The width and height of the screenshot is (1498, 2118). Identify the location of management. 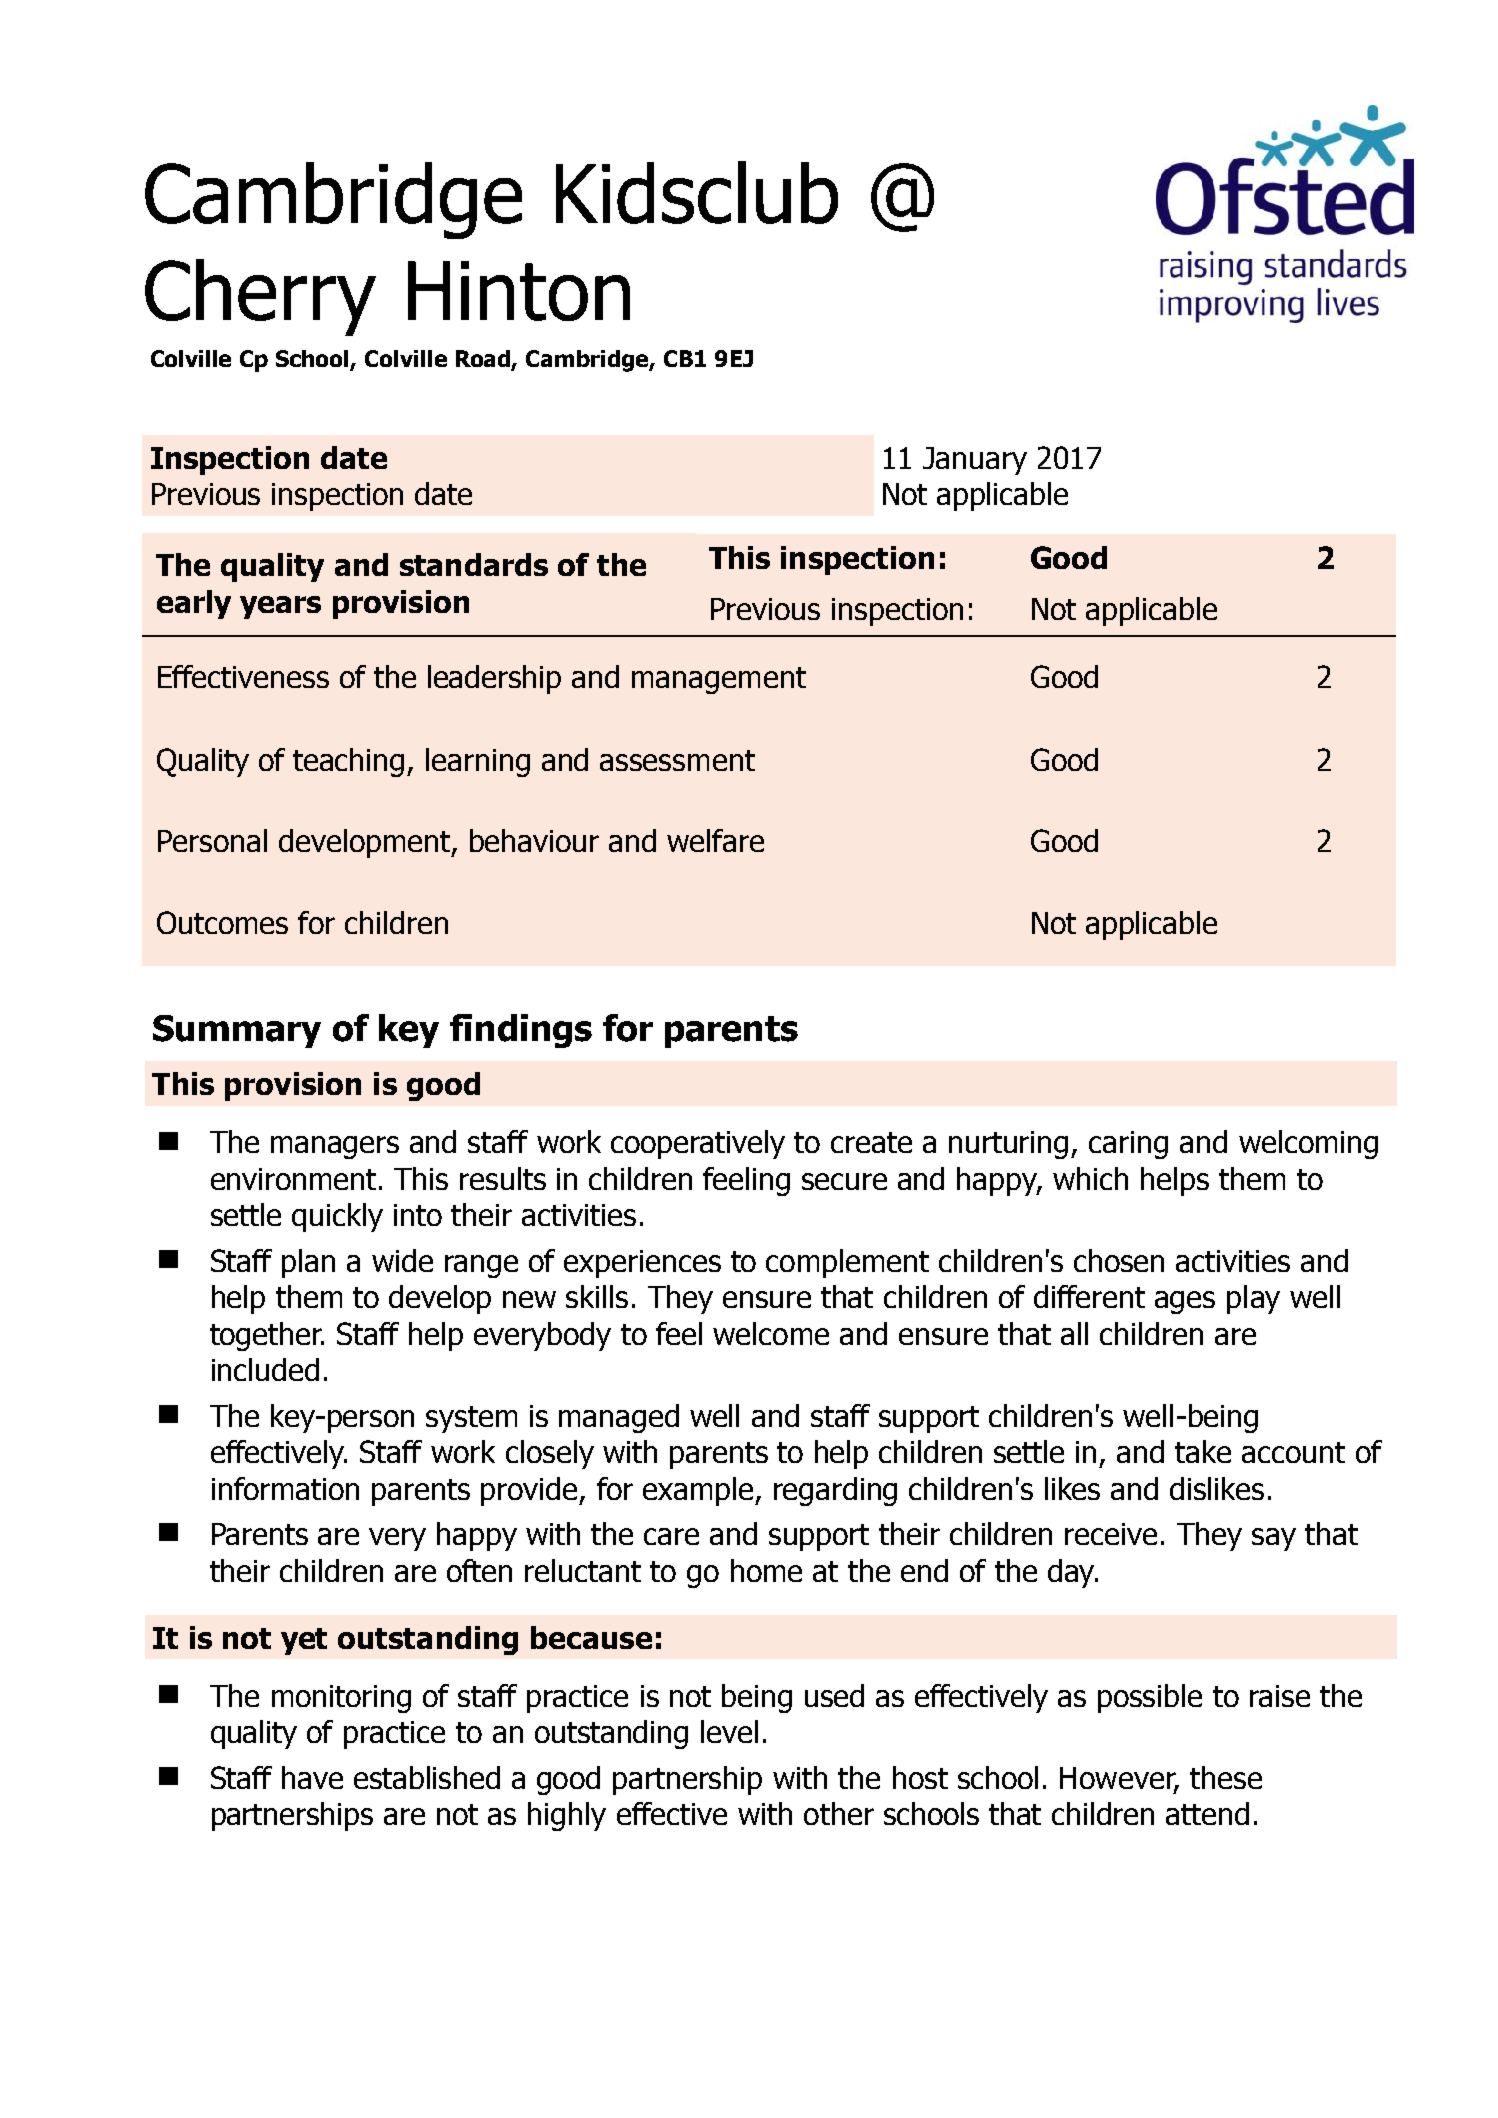
(719, 680).
